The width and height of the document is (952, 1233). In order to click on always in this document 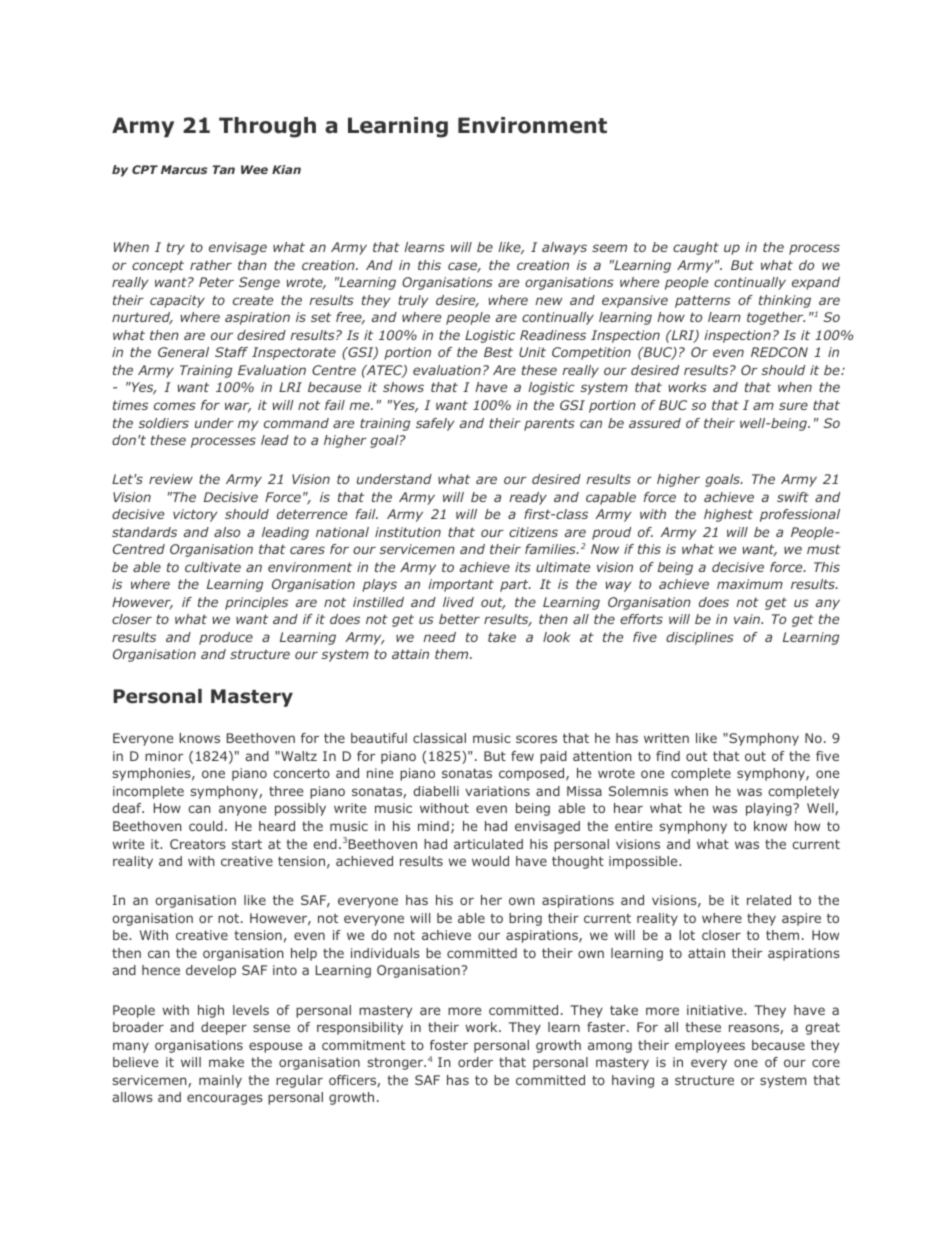, I will do `click(564, 248)`.
